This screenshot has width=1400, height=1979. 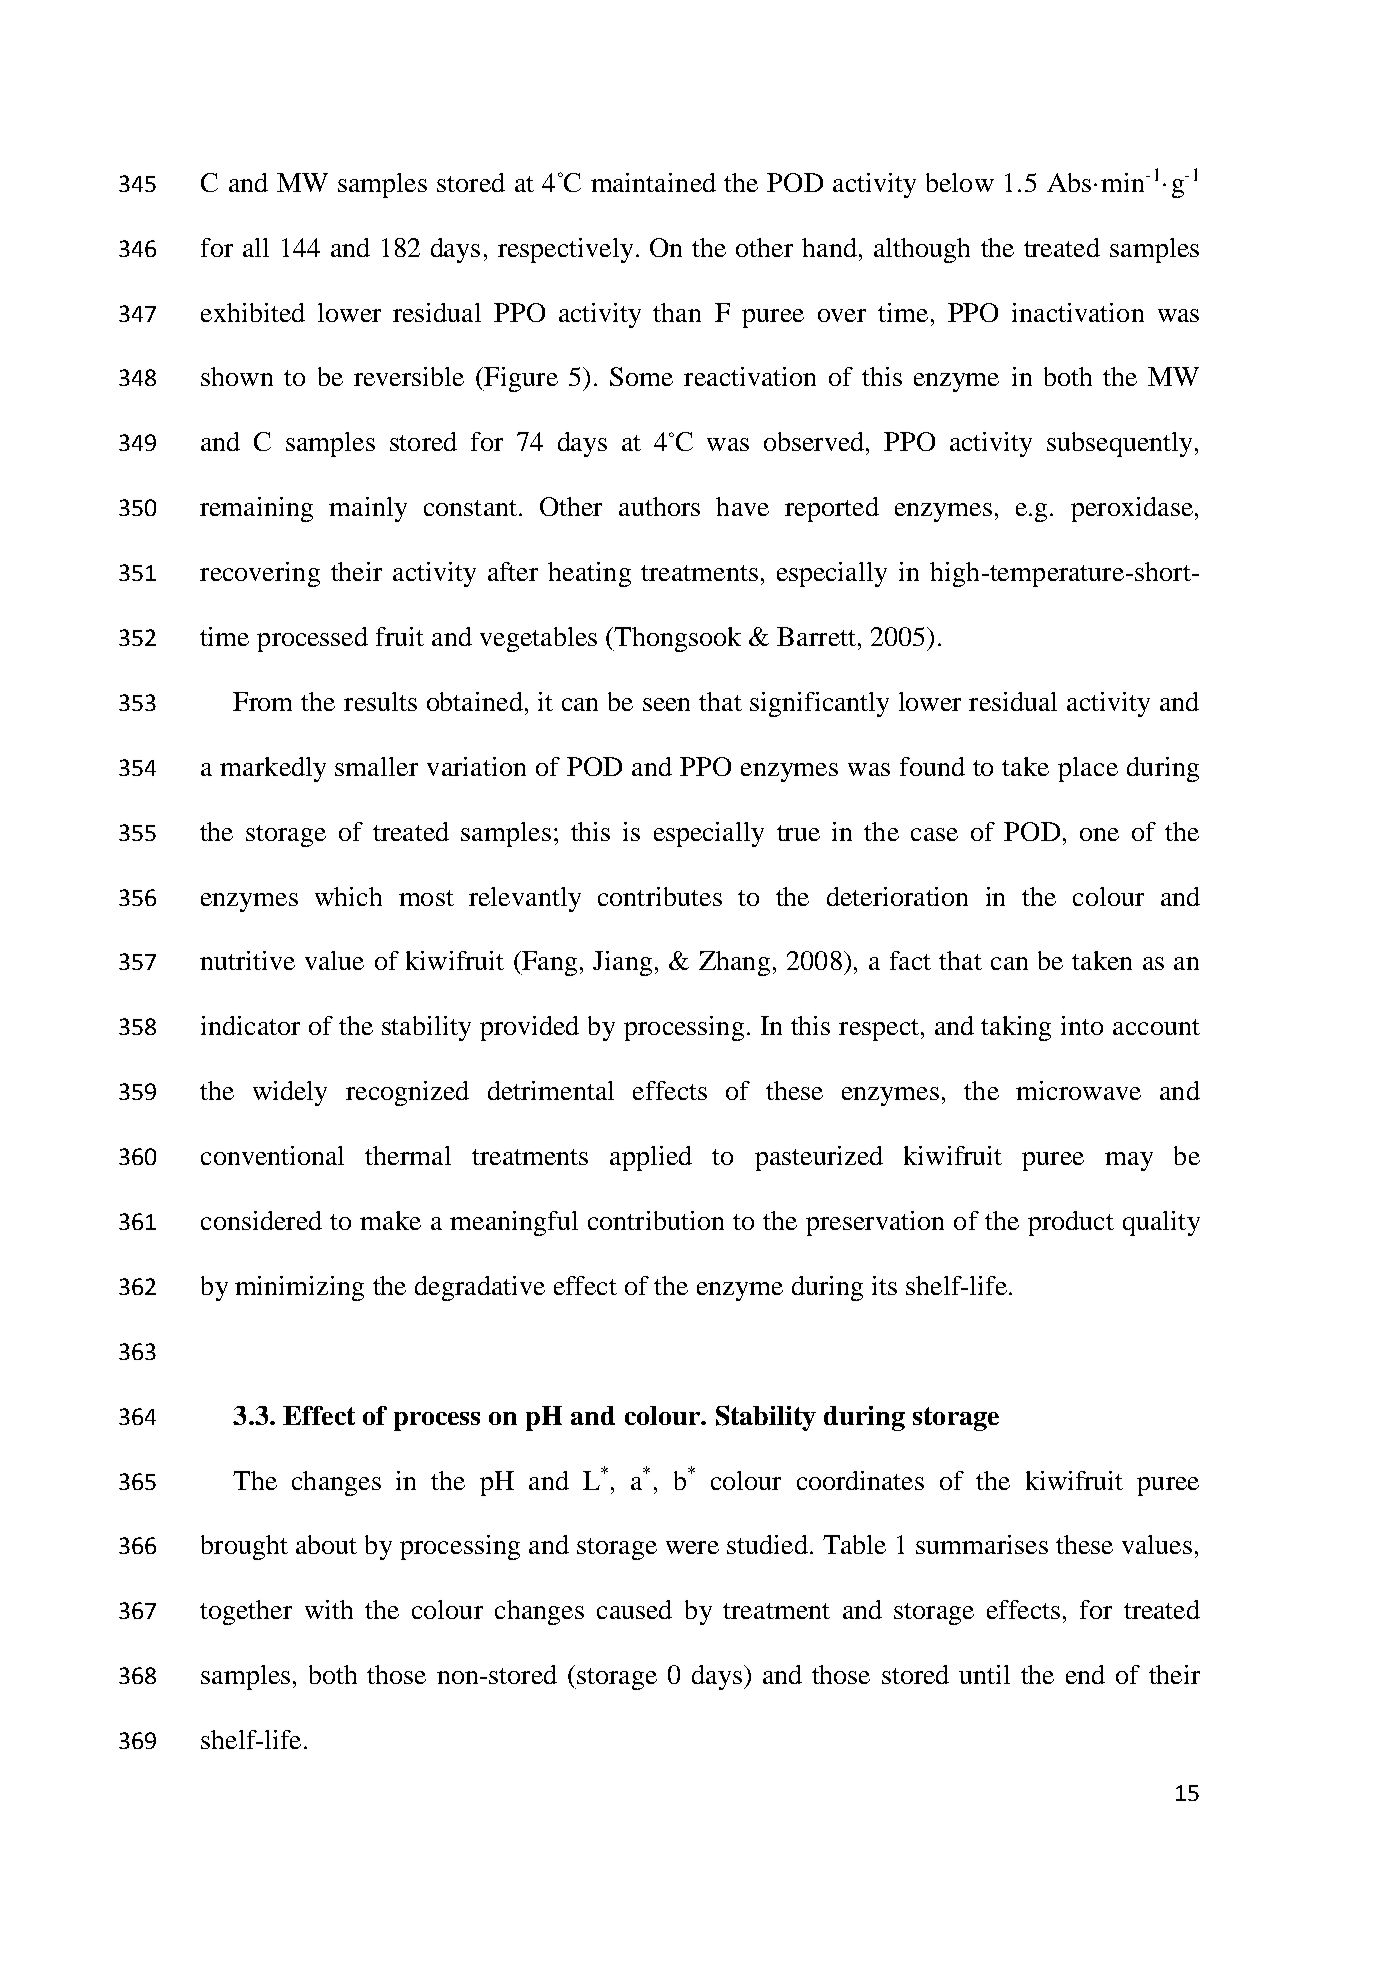 What do you see at coordinates (368, 509) in the screenshot?
I see `mainly` at bounding box center [368, 509].
